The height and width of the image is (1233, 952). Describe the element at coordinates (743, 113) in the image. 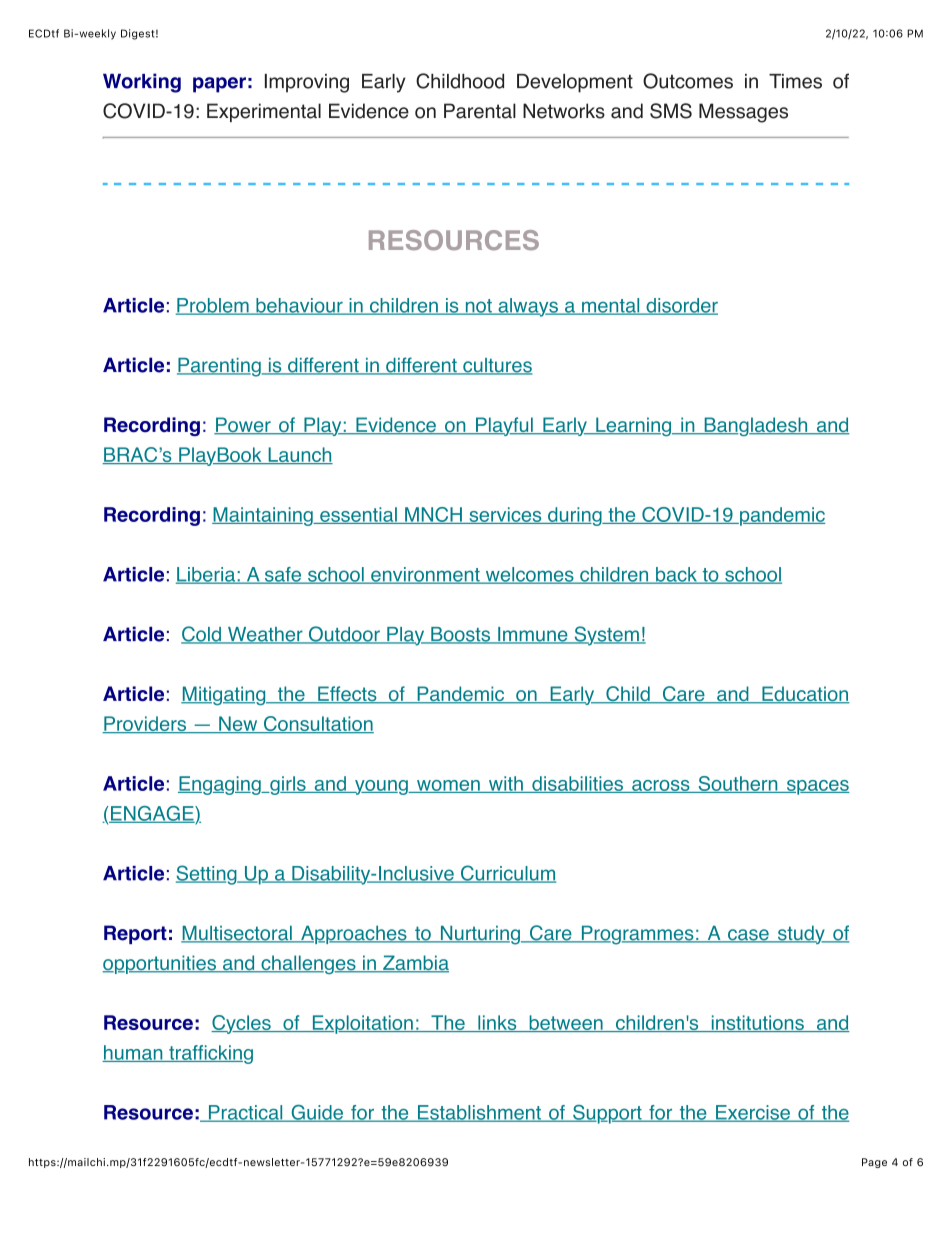

I see `Messages` at that location.
